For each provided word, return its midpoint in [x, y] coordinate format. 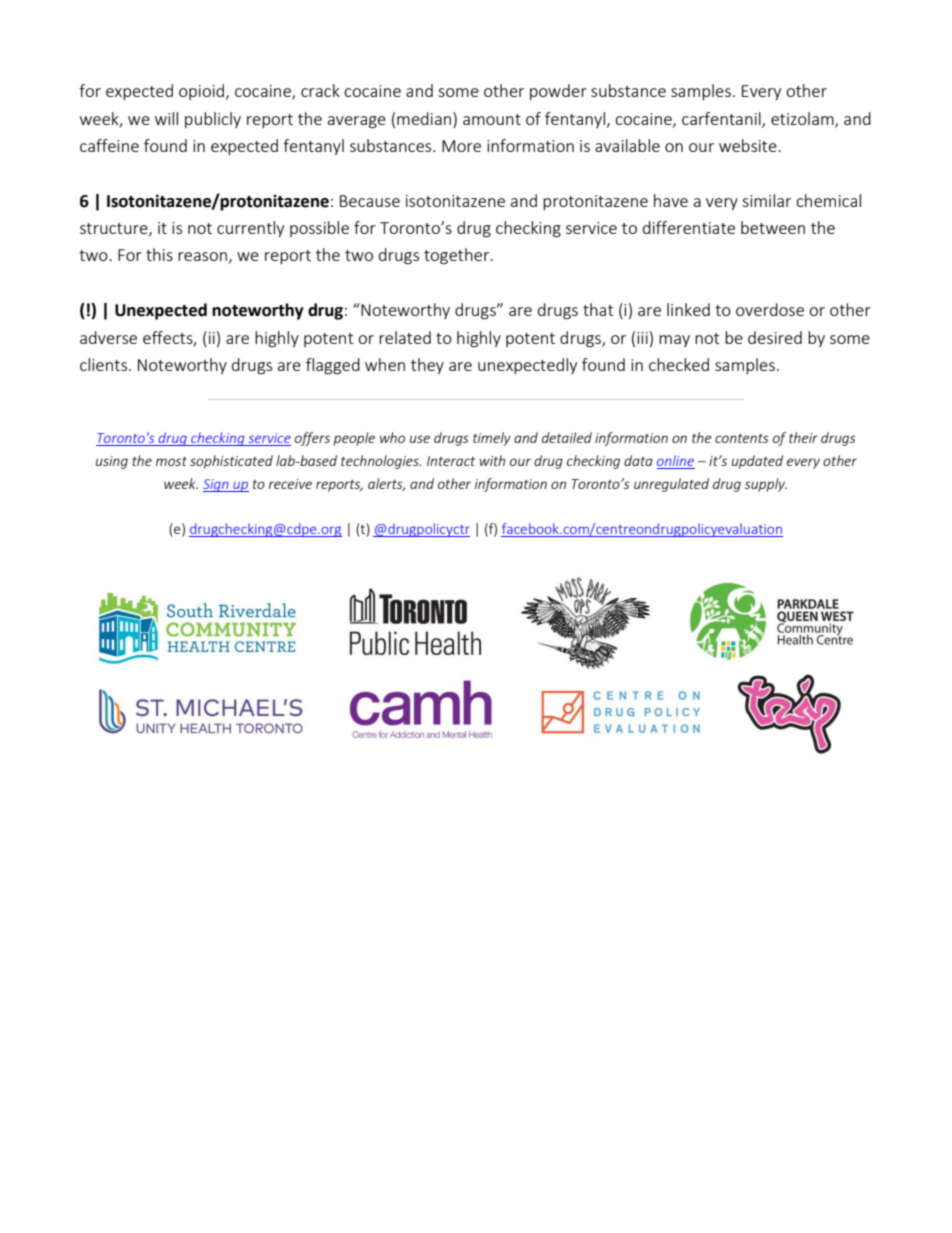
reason [202, 256]
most [171, 461]
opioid [203, 92]
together [458, 256]
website [749, 145]
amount [492, 119]
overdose [770, 309]
